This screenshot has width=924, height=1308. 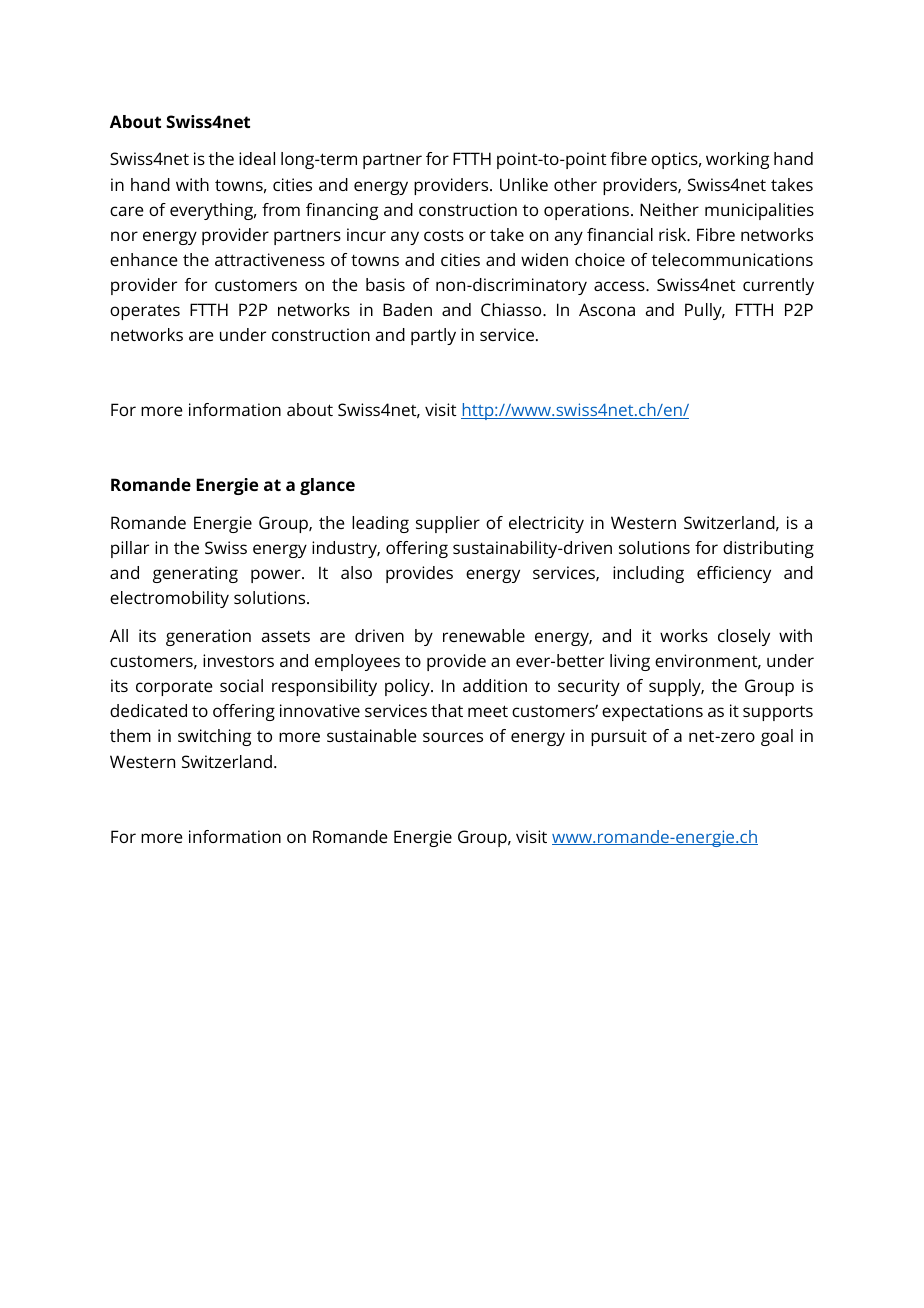 What do you see at coordinates (734, 574) in the screenshot?
I see `efficiency` at bounding box center [734, 574].
